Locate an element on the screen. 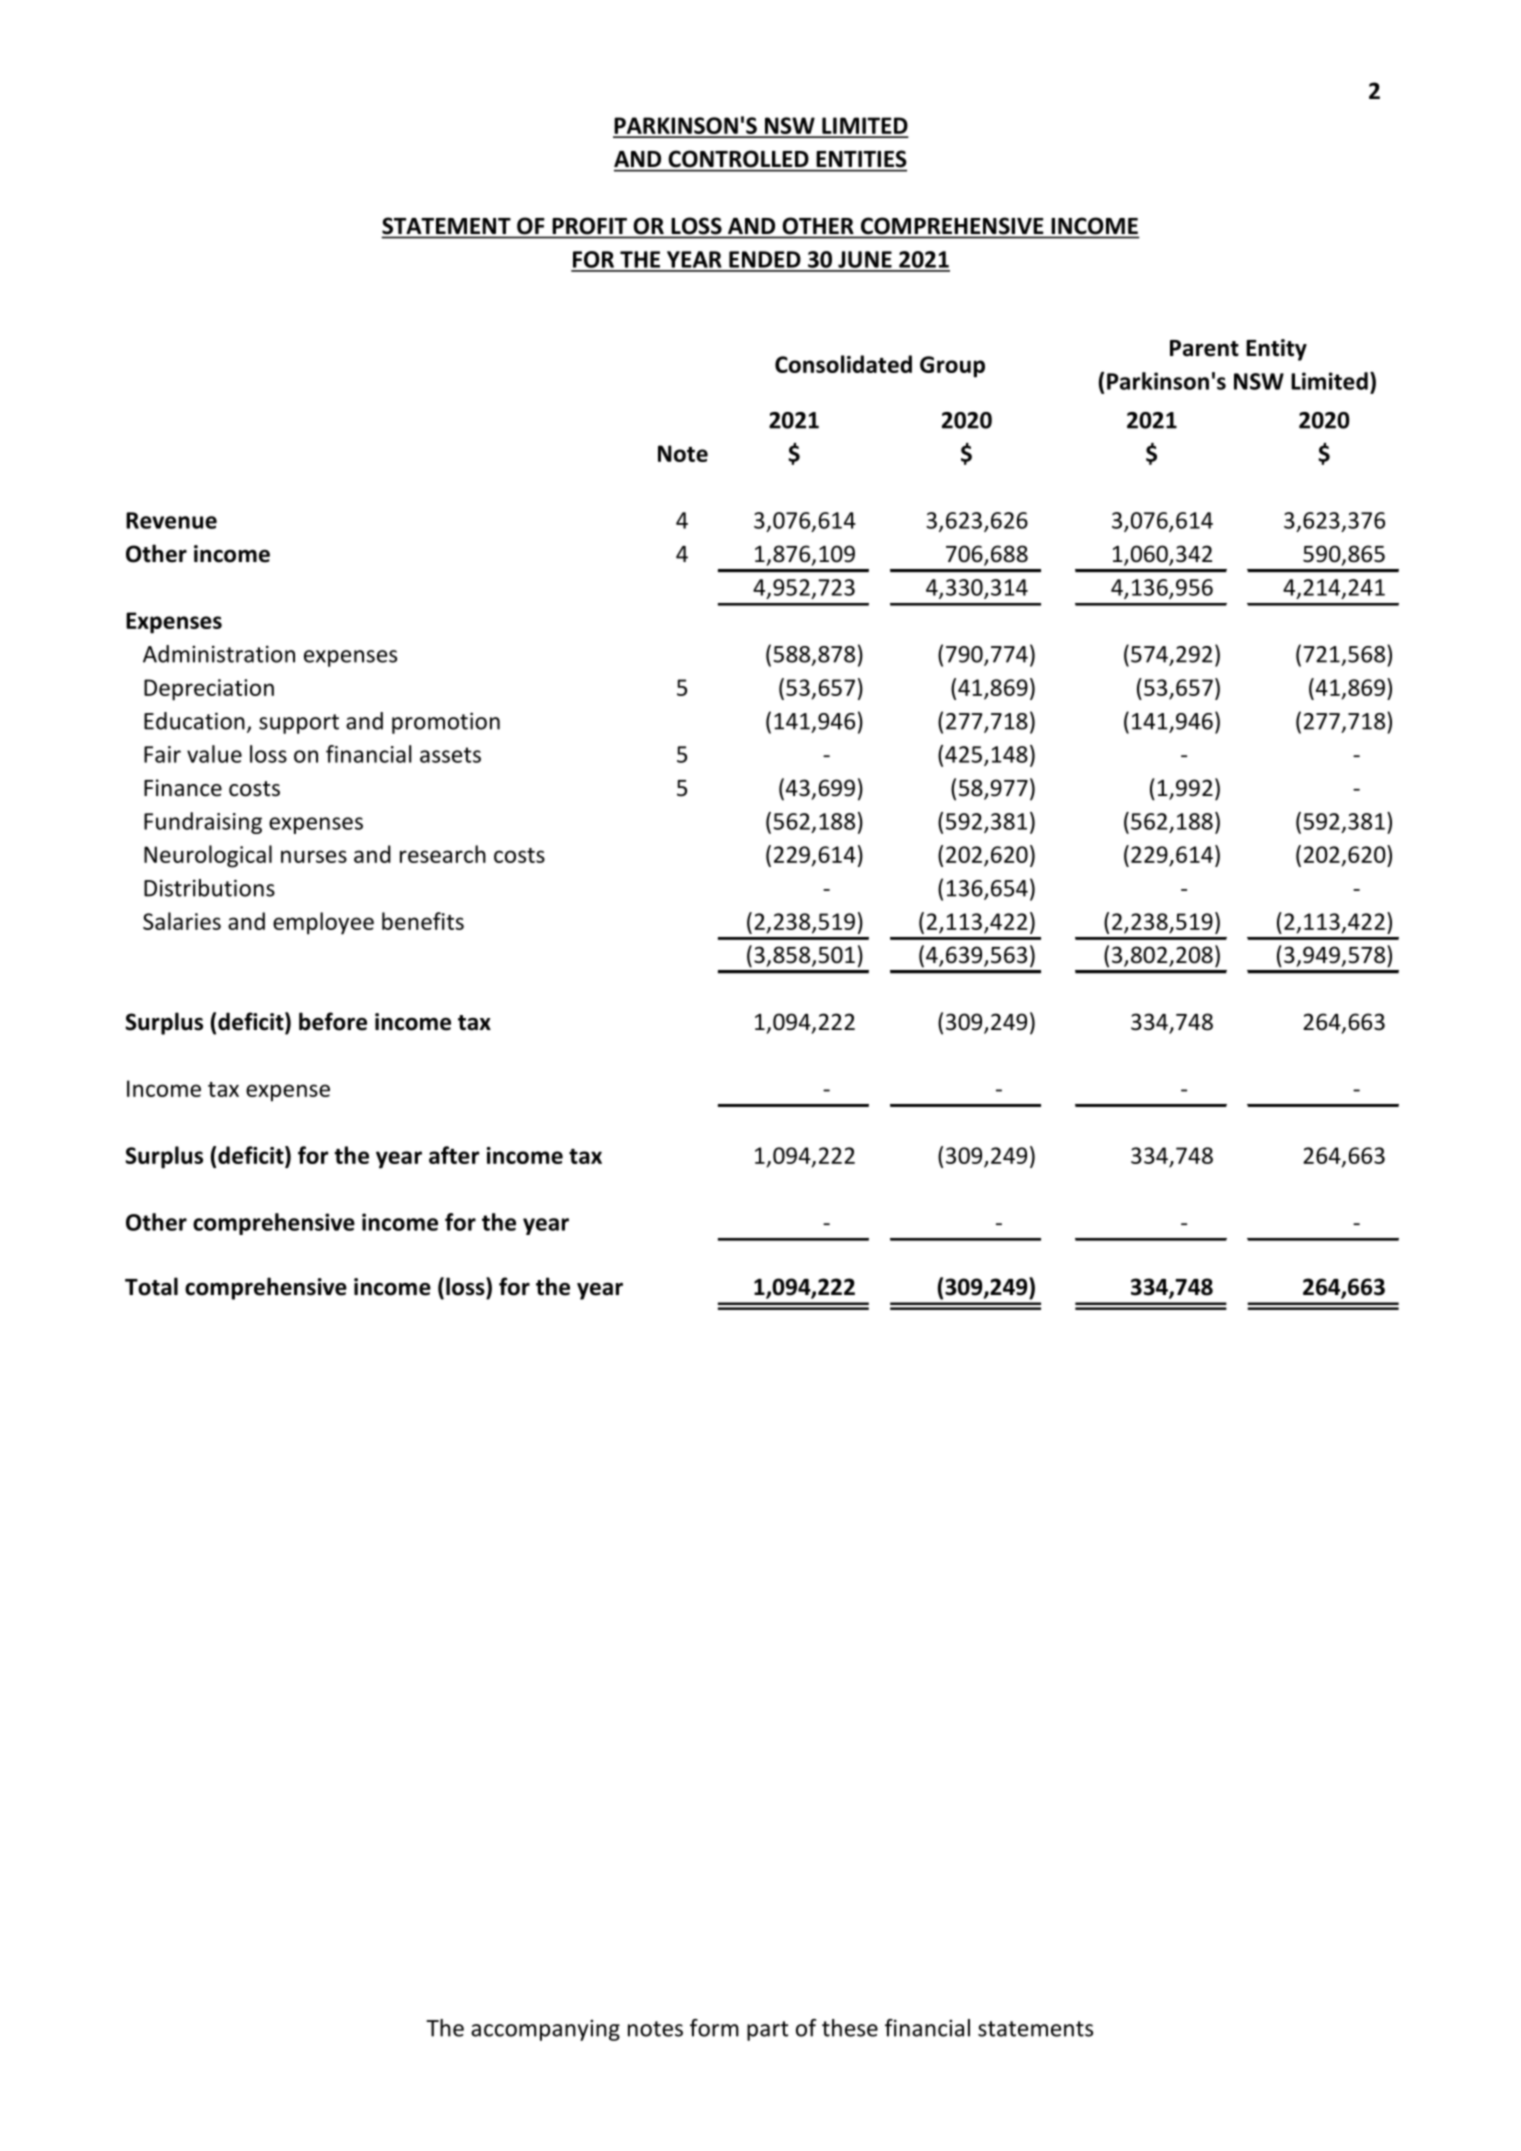 The image size is (1521, 2151). after is located at coordinates (454, 1155).
